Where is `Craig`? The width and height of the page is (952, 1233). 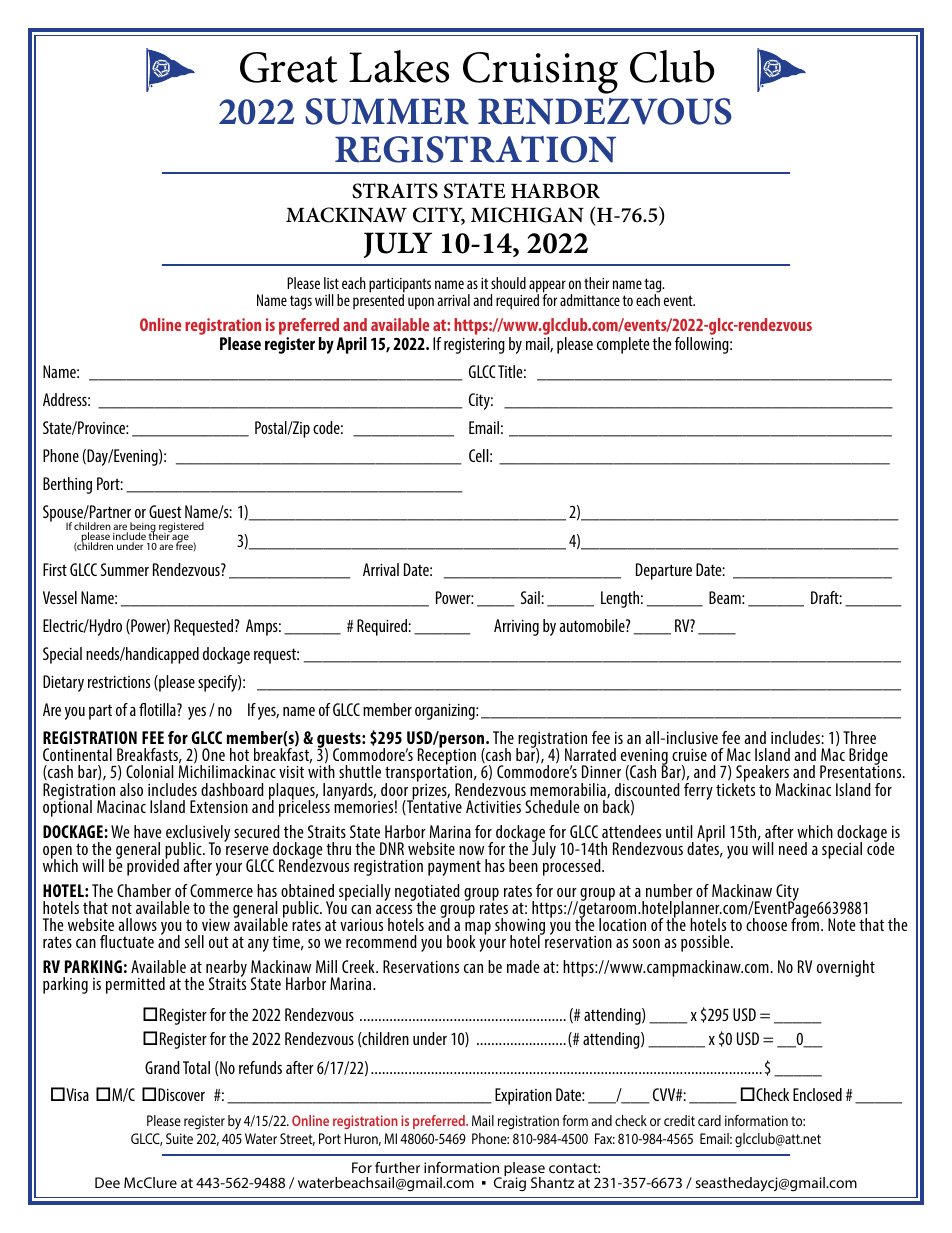
Craig is located at coordinates (510, 1183).
